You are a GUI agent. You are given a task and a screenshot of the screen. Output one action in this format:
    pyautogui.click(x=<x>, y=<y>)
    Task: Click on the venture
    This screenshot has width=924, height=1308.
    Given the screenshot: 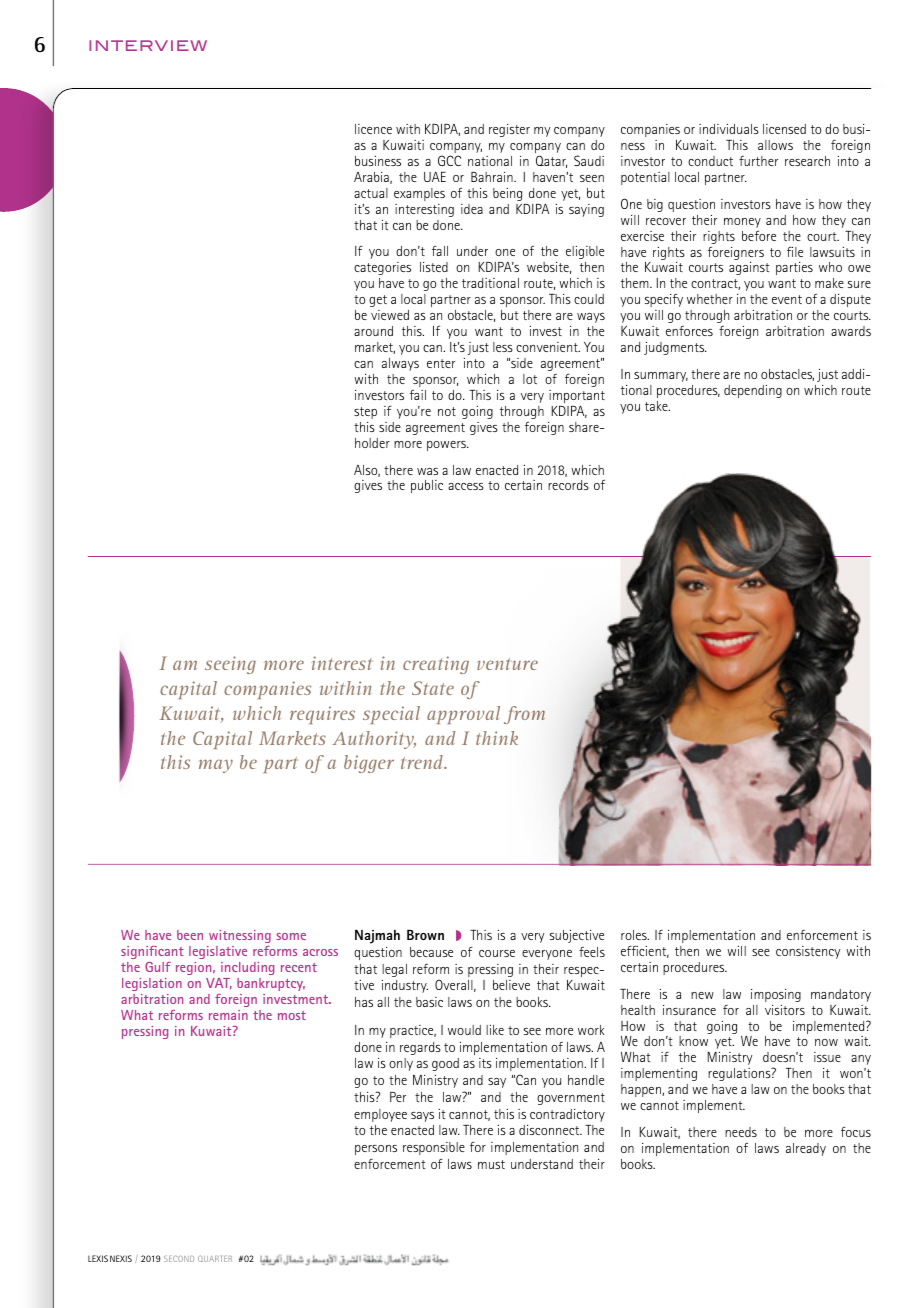 What is the action you would take?
    pyautogui.click(x=507, y=664)
